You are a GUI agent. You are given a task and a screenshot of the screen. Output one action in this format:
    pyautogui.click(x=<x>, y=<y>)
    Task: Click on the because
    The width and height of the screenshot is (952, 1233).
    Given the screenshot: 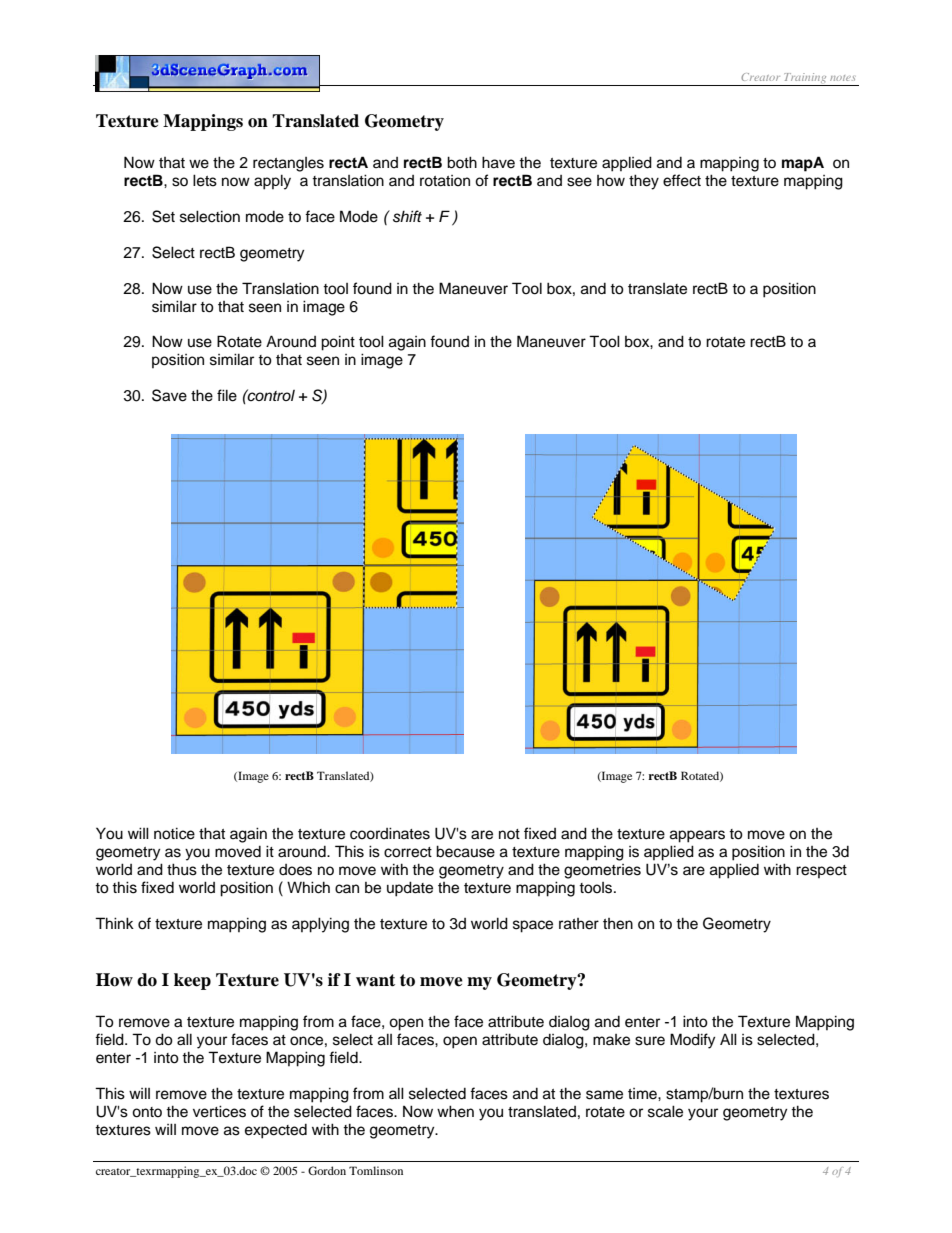 What is the action you would take?
    pyautogui.click(x=465, y=851)
